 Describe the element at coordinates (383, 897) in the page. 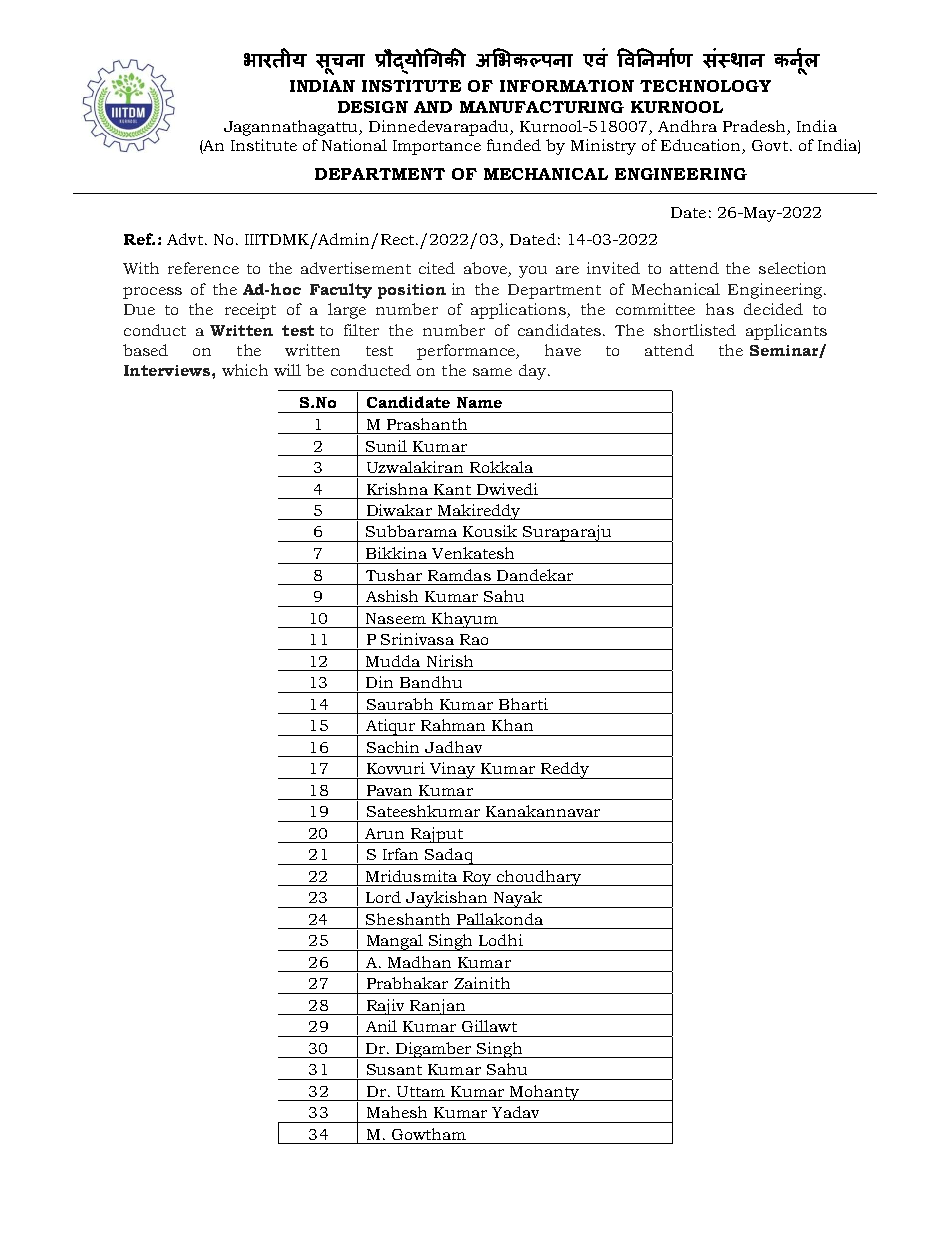

I see `Lord` at that location.
